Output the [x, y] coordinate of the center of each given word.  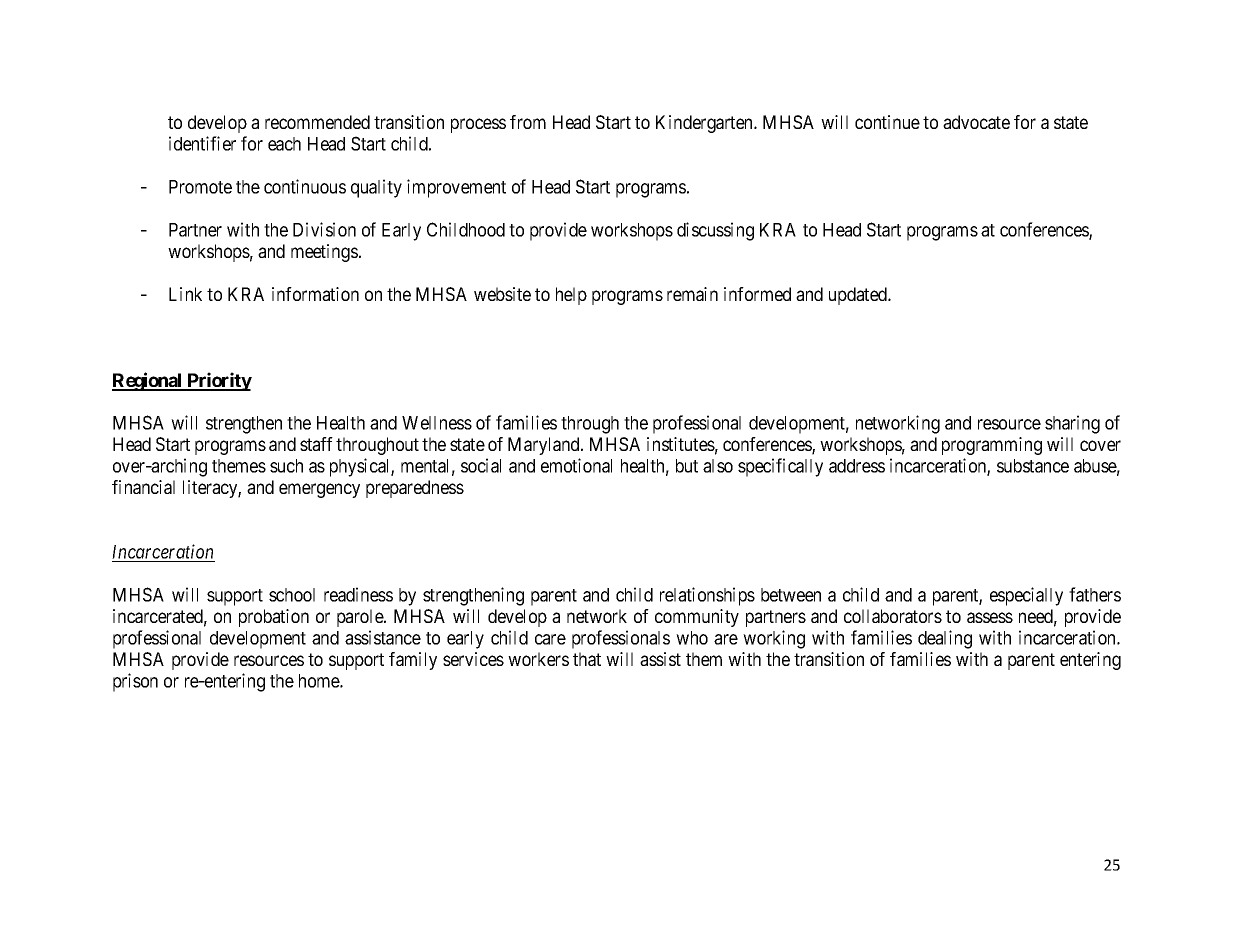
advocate [976, 122]
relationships [707, 596]
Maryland [545, 446]
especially [1026, 596]
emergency [319, 490]
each [284, 144]
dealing [945, 639]
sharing [1072, 424]
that [587, 659]
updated [859, 296]
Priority [218, 381]
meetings [324, 253]
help [571, 296]
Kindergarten [705, 124]
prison [135, 682]
